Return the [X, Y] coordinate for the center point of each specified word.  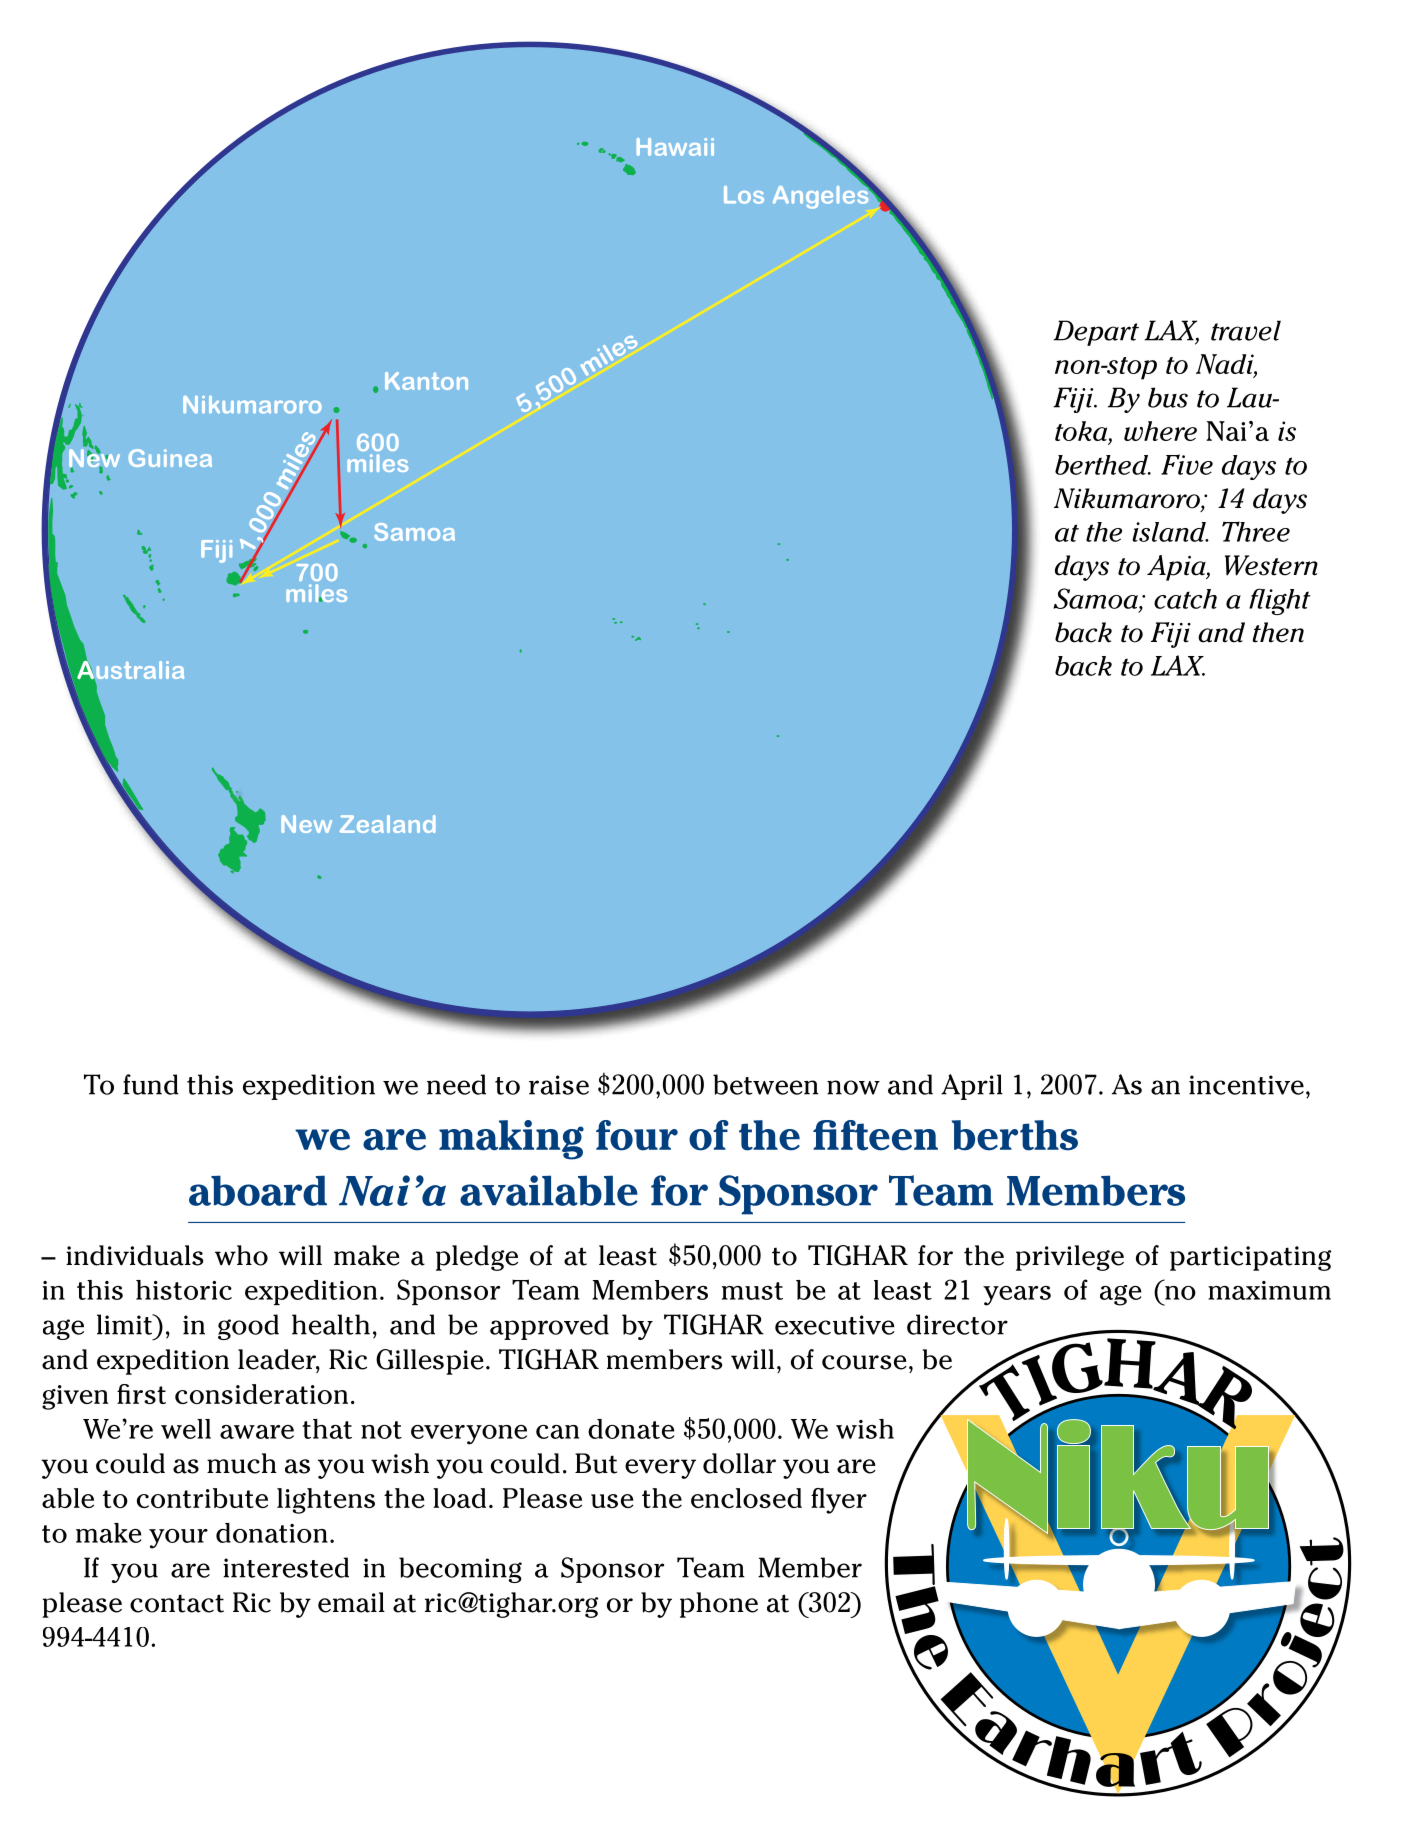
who [241, 1255]
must [752, 1291]
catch [1185, 599]
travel [1246, 330]
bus [1168, 397]
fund [151, 1084]
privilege [1070, 1258]
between [765, 1084]
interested [286, 1567]
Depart [1096, 333]
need [456, 1084]
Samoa [1096, 598]
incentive [1246, 1085]
